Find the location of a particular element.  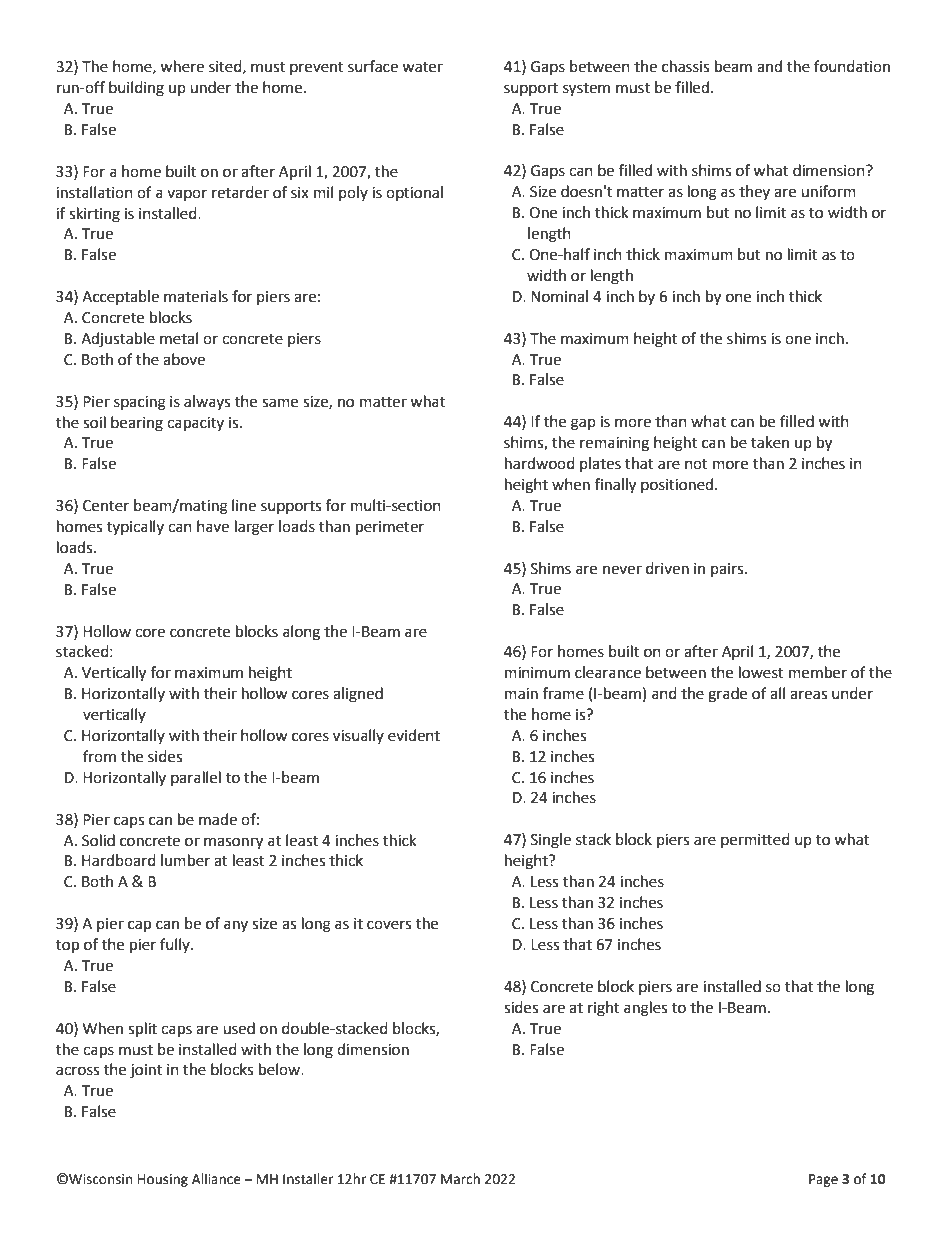

chassis is located at coordinates (685, 66).
